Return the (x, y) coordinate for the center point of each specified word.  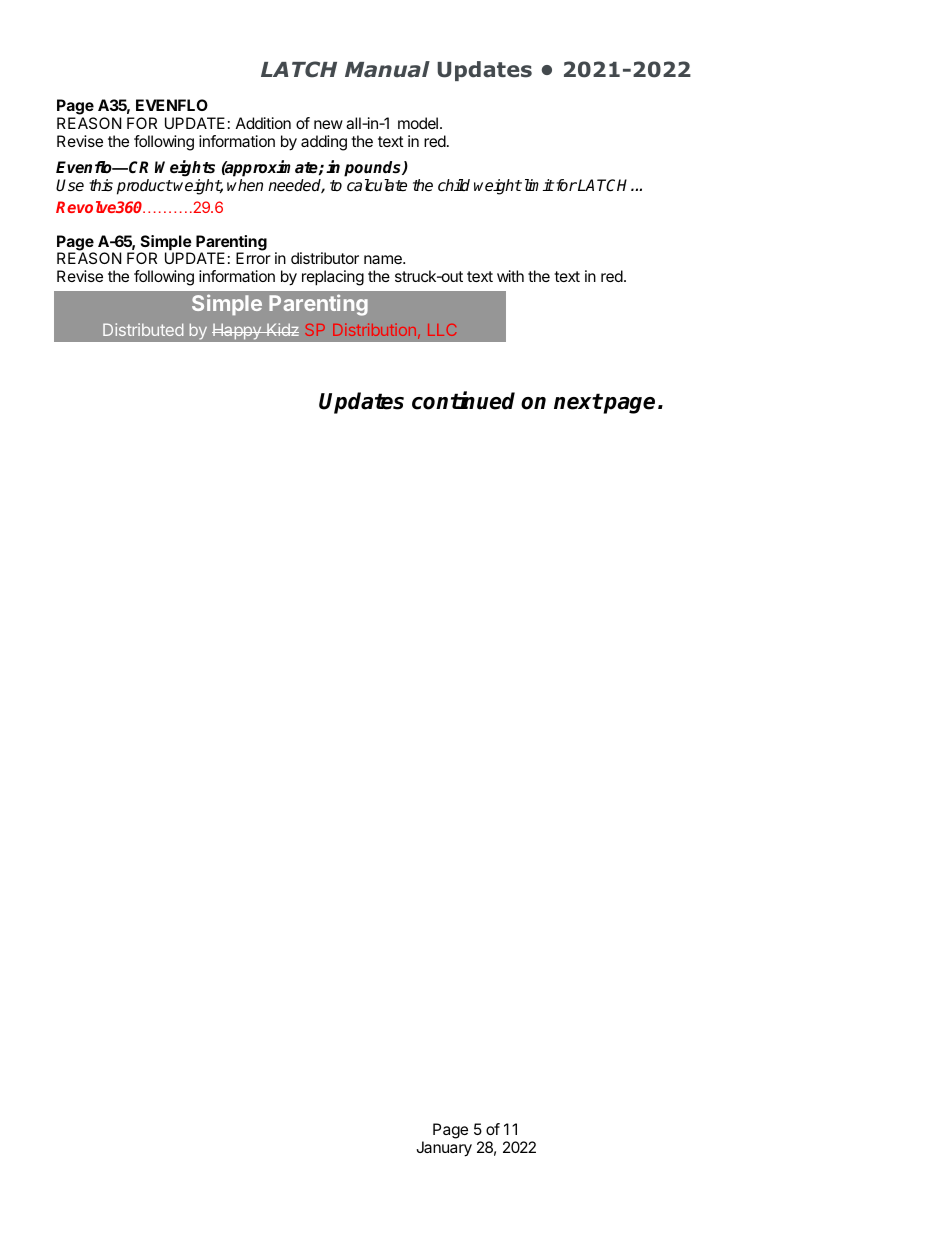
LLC (442, 330)
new (328, 124)
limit (537, 185)
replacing (333, 278)
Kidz (282, 329)
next (578, 401)
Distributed (143, 329)
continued (463, 400)
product (145, 187)
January (444, 1149)
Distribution (374, 329)
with (510, 276)
